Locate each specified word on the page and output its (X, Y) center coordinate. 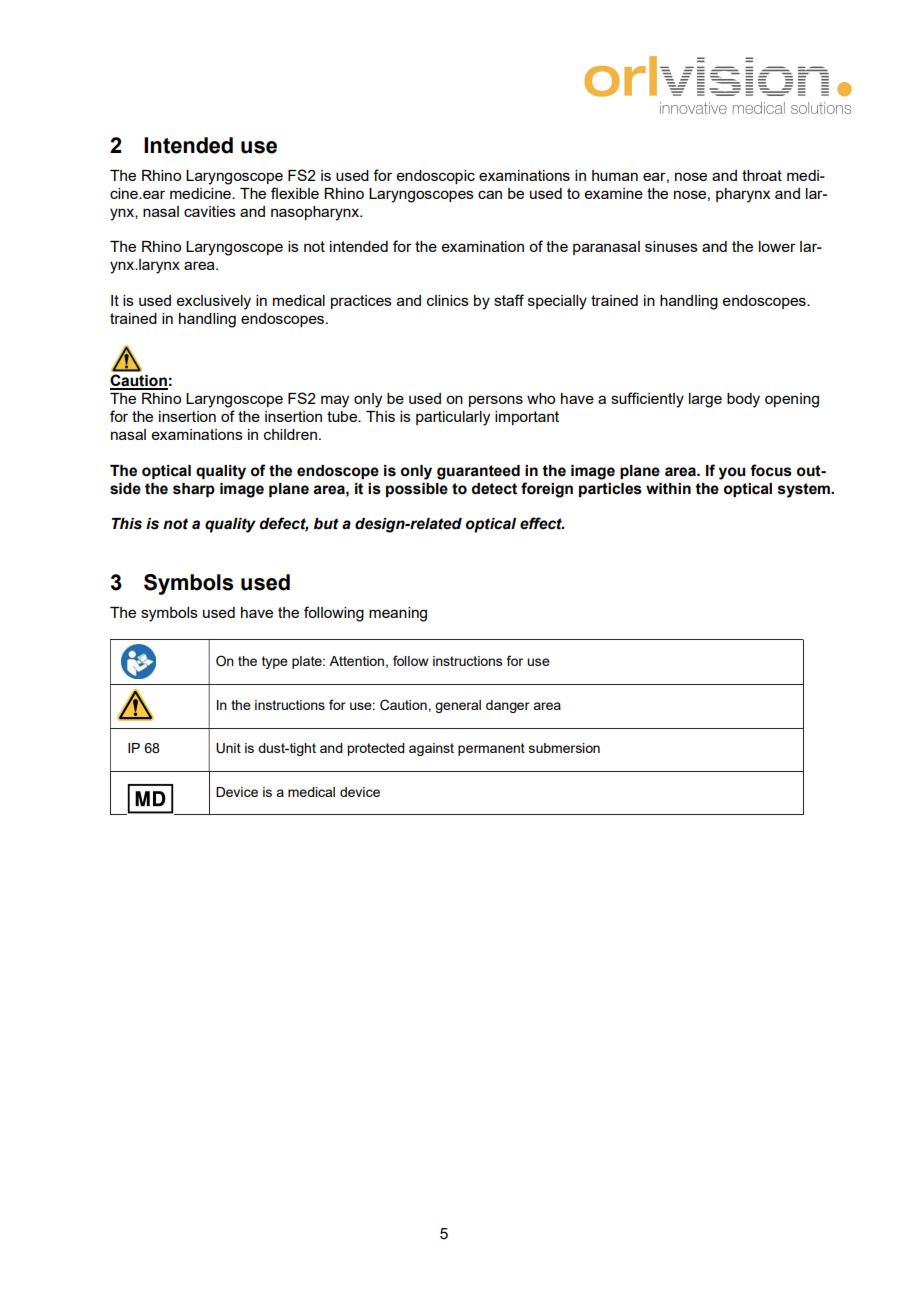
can (490, 194)
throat (762, 175)
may (335, 401)
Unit (228, 748)
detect (494, 489)
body (743, 400)
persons (496, 401)
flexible (295, 193)
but (326, 524)
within (668, 489)
